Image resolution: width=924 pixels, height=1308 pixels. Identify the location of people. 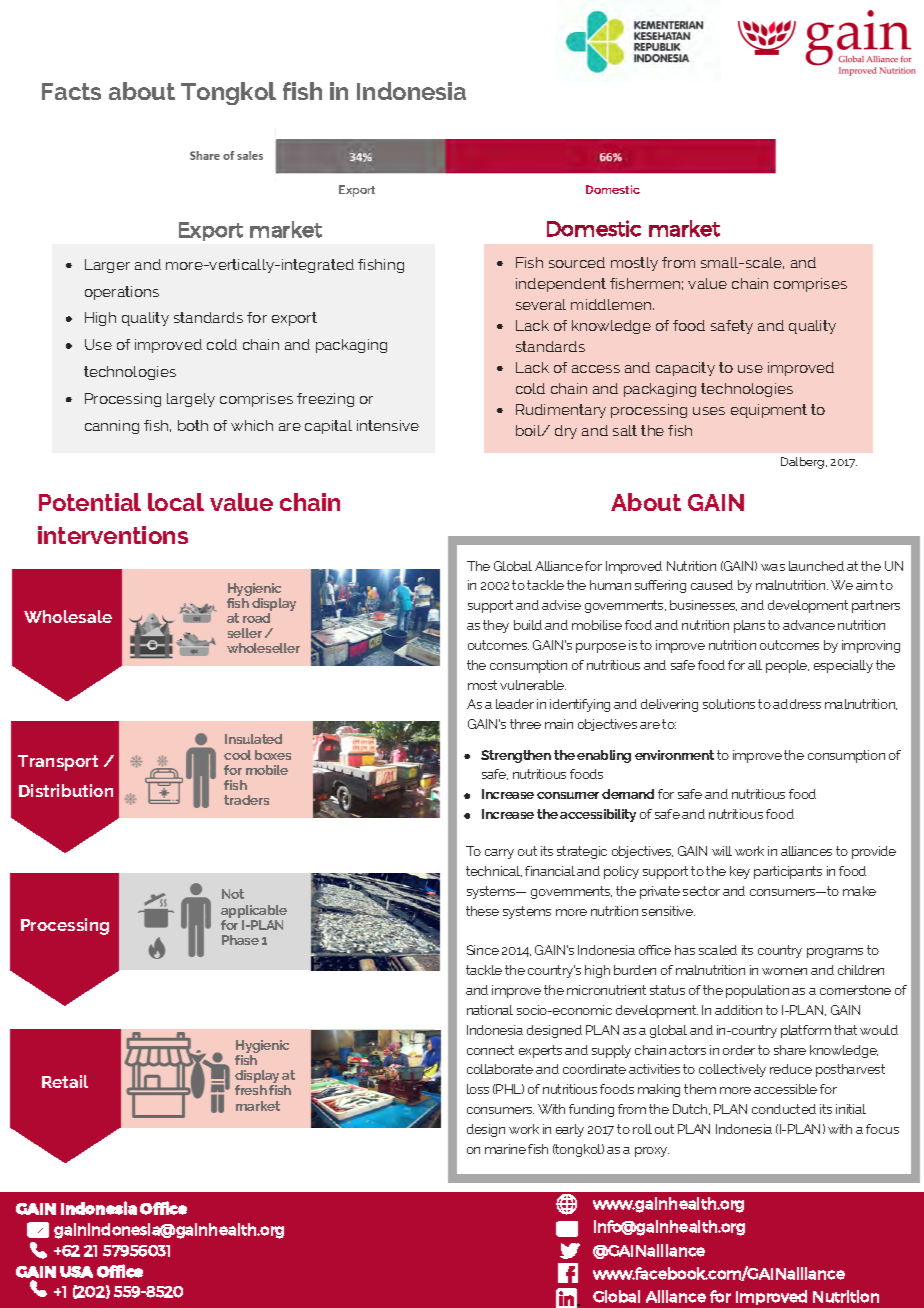
(787, 666).
